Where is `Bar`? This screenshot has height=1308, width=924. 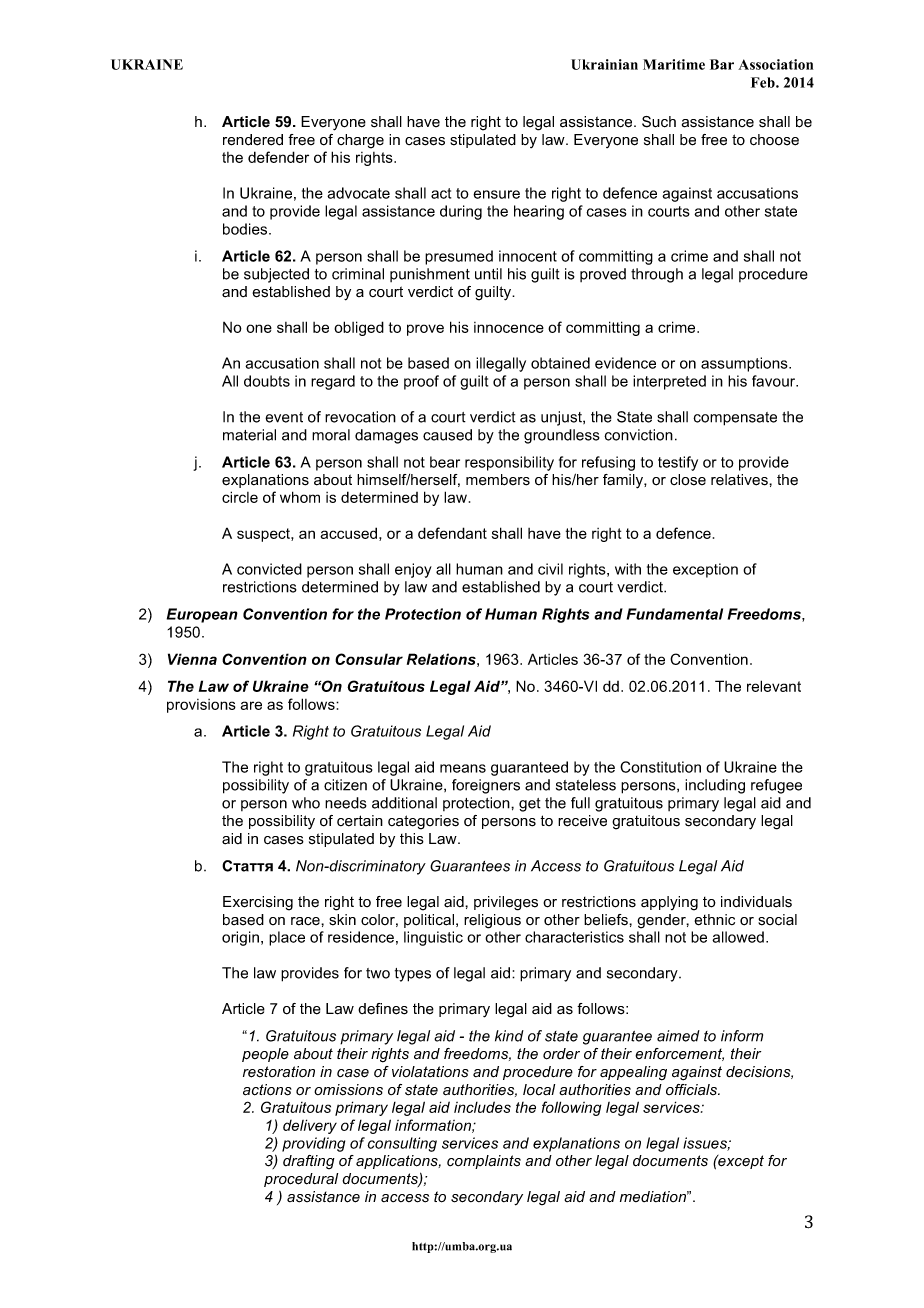 Bar is located at coordinates (722, 64).
